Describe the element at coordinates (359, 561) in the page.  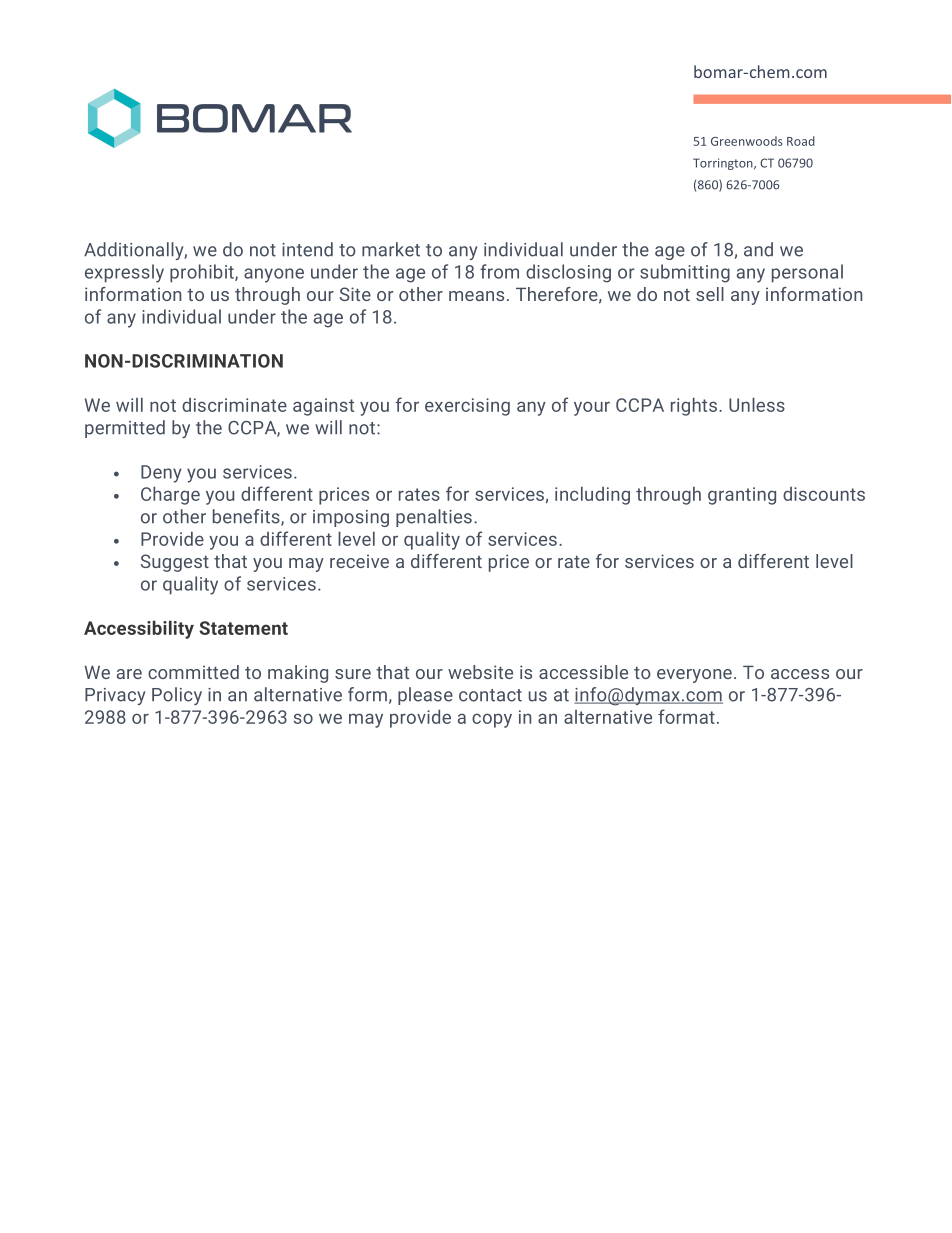
I see `receive` at that location.
